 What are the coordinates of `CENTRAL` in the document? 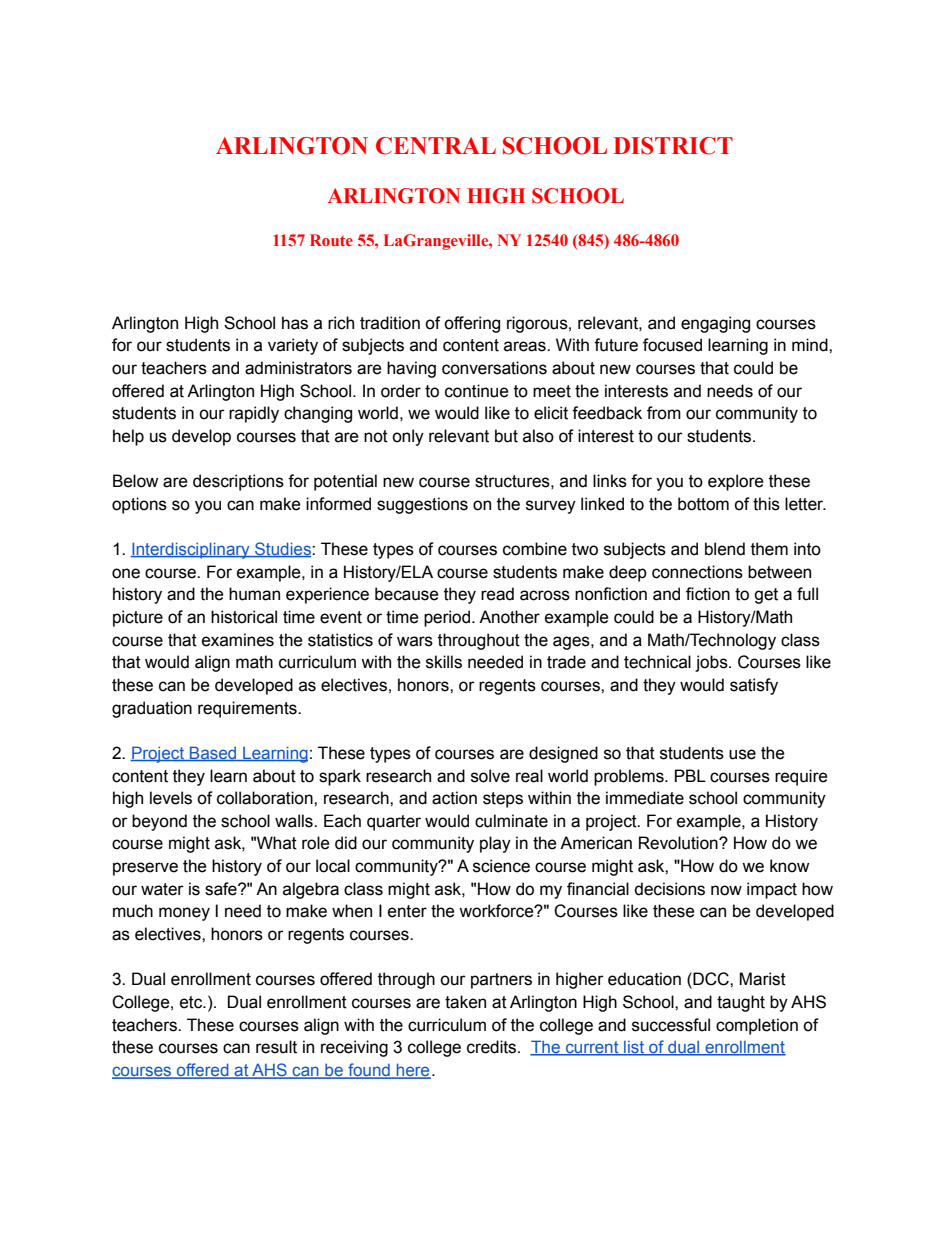 It's located at (436, 146).
